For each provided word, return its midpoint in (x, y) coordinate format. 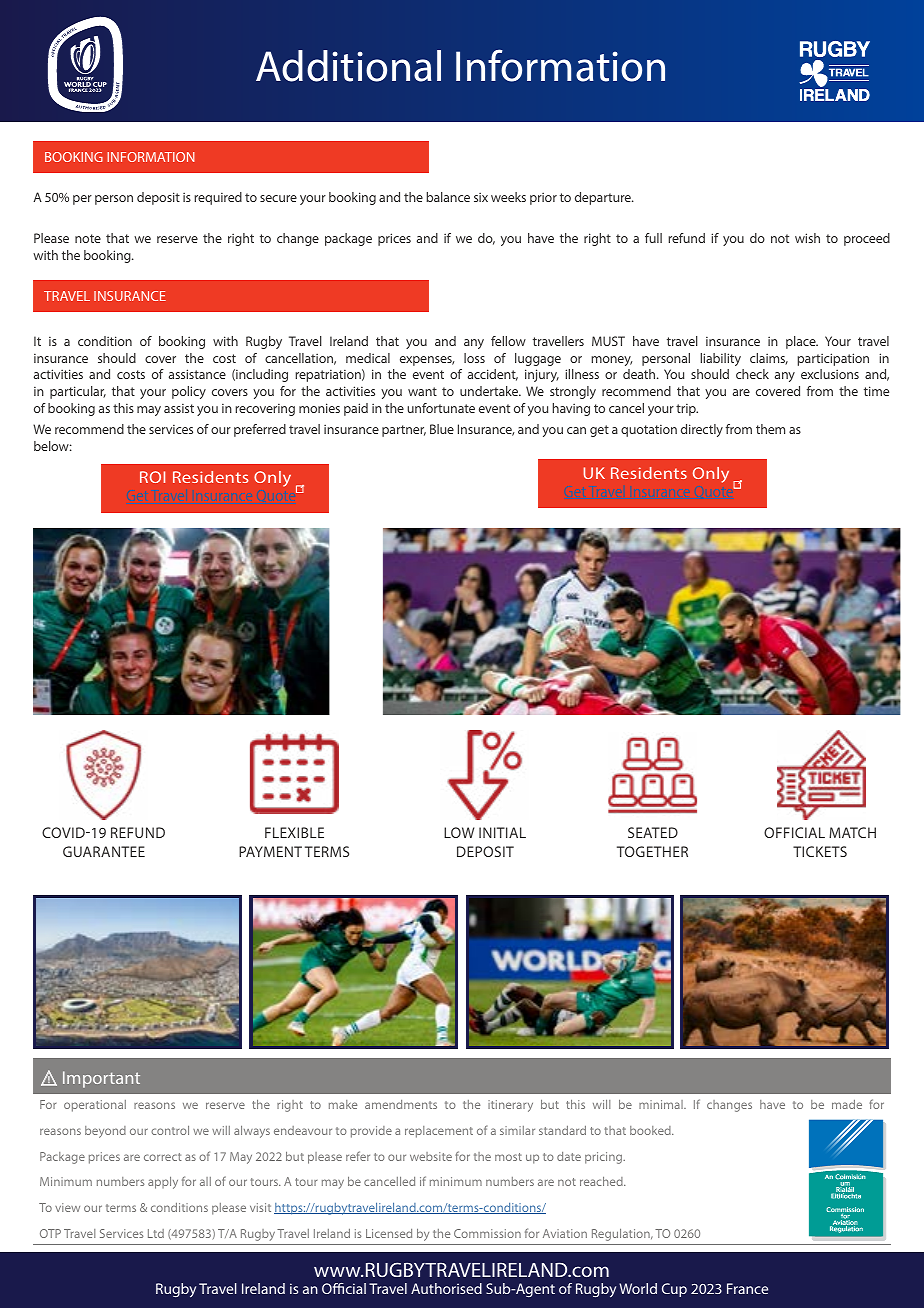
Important (101, 1079)
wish (807, 238)
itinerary (510, 1106)
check (752, 374)
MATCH (852, 832)
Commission (487, 1233)
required (218, 198)
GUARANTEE (104, 851)
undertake (490, 391)
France (747, 1288)
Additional (348, 66)
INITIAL (502, 832)
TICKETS (820, 851)
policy (189, 392)
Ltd (156, 1233)
